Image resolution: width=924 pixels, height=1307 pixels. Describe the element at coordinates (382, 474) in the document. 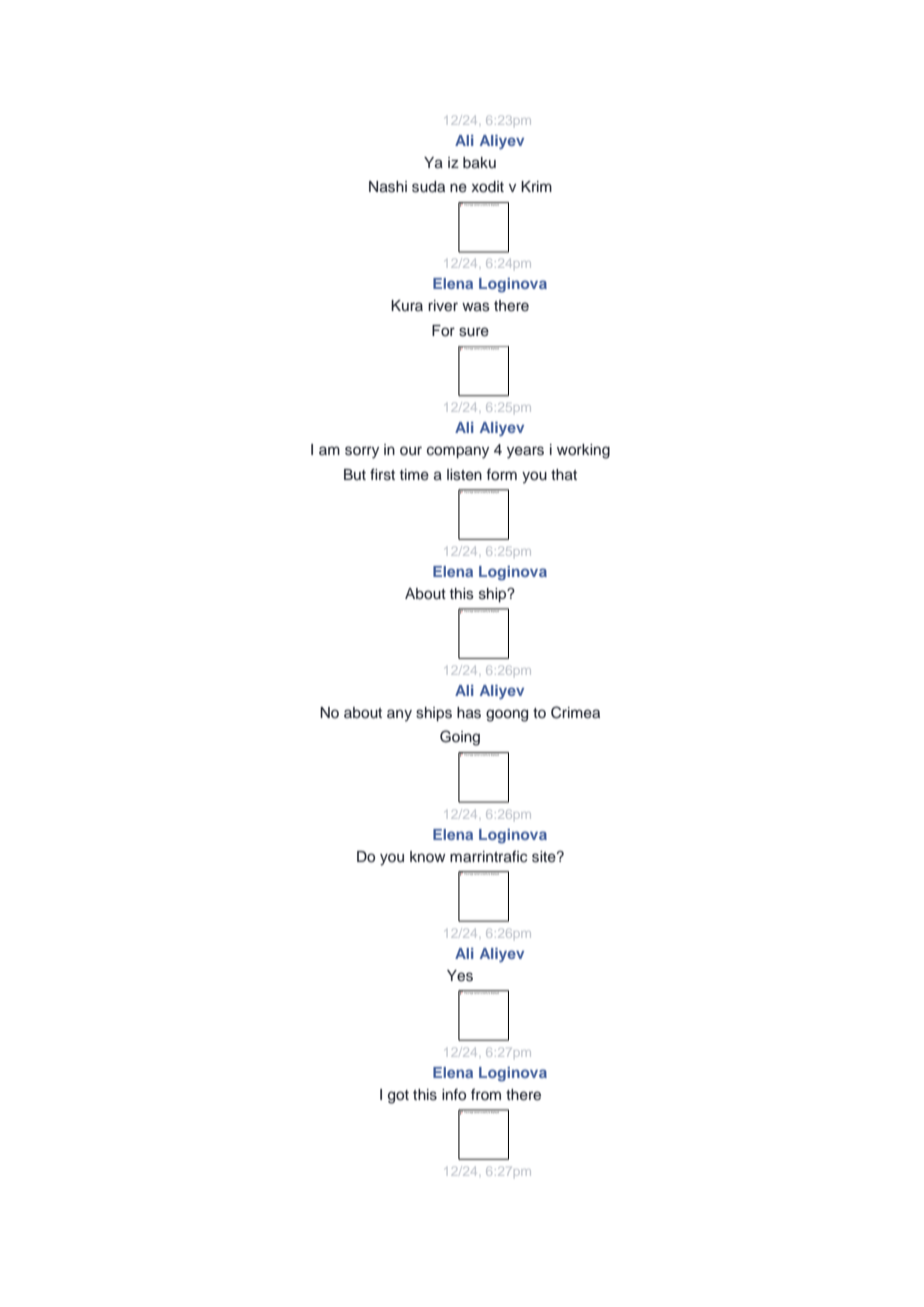

I see `first` at that location.
